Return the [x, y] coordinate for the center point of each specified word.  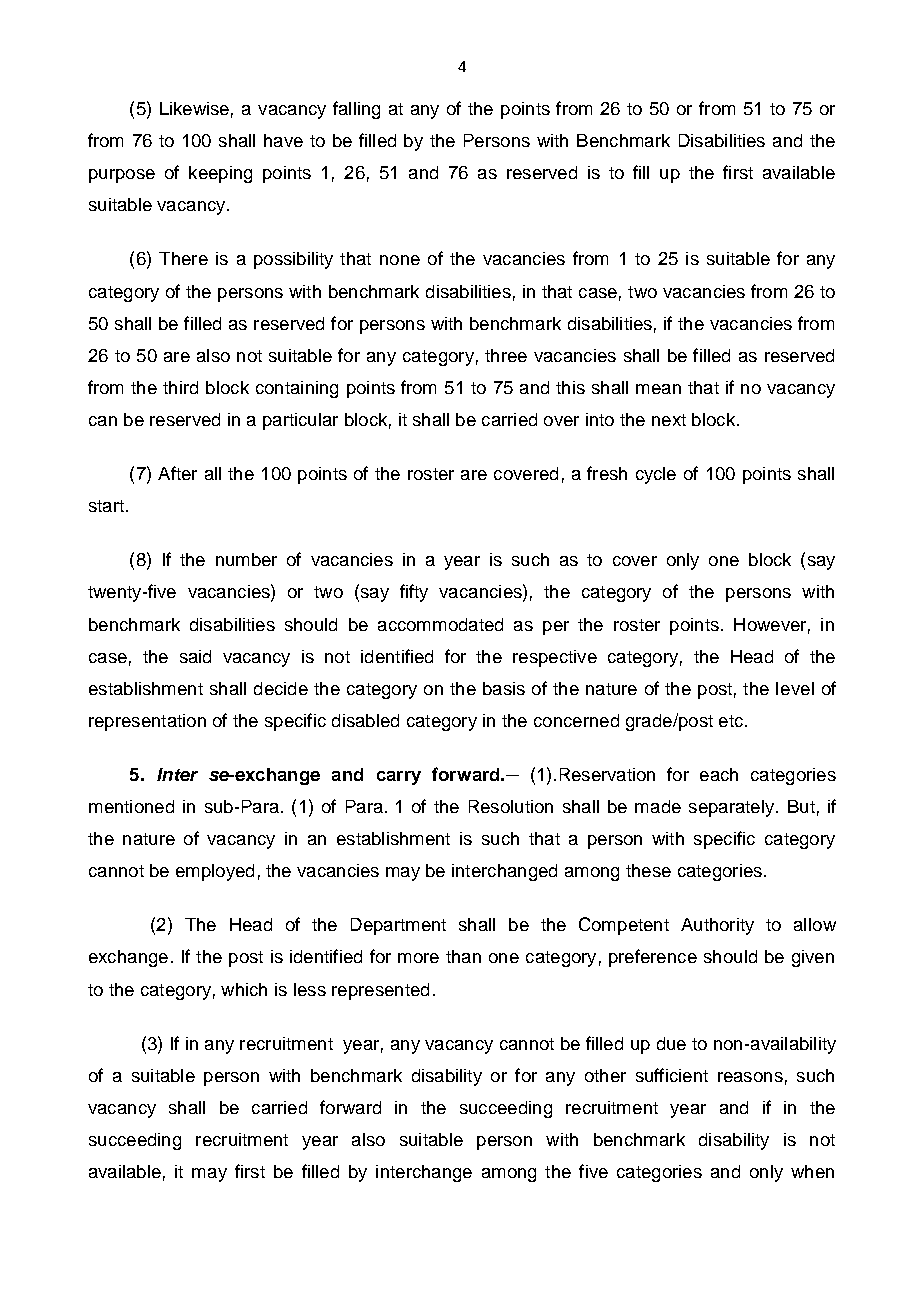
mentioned [131, 806]
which [244, 989]
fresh [607, 473]
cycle [656, 475]
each [719, 774]
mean [658, 389]
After [177, 473]
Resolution [511, 806]
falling [356, 110]
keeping [220, 174]
